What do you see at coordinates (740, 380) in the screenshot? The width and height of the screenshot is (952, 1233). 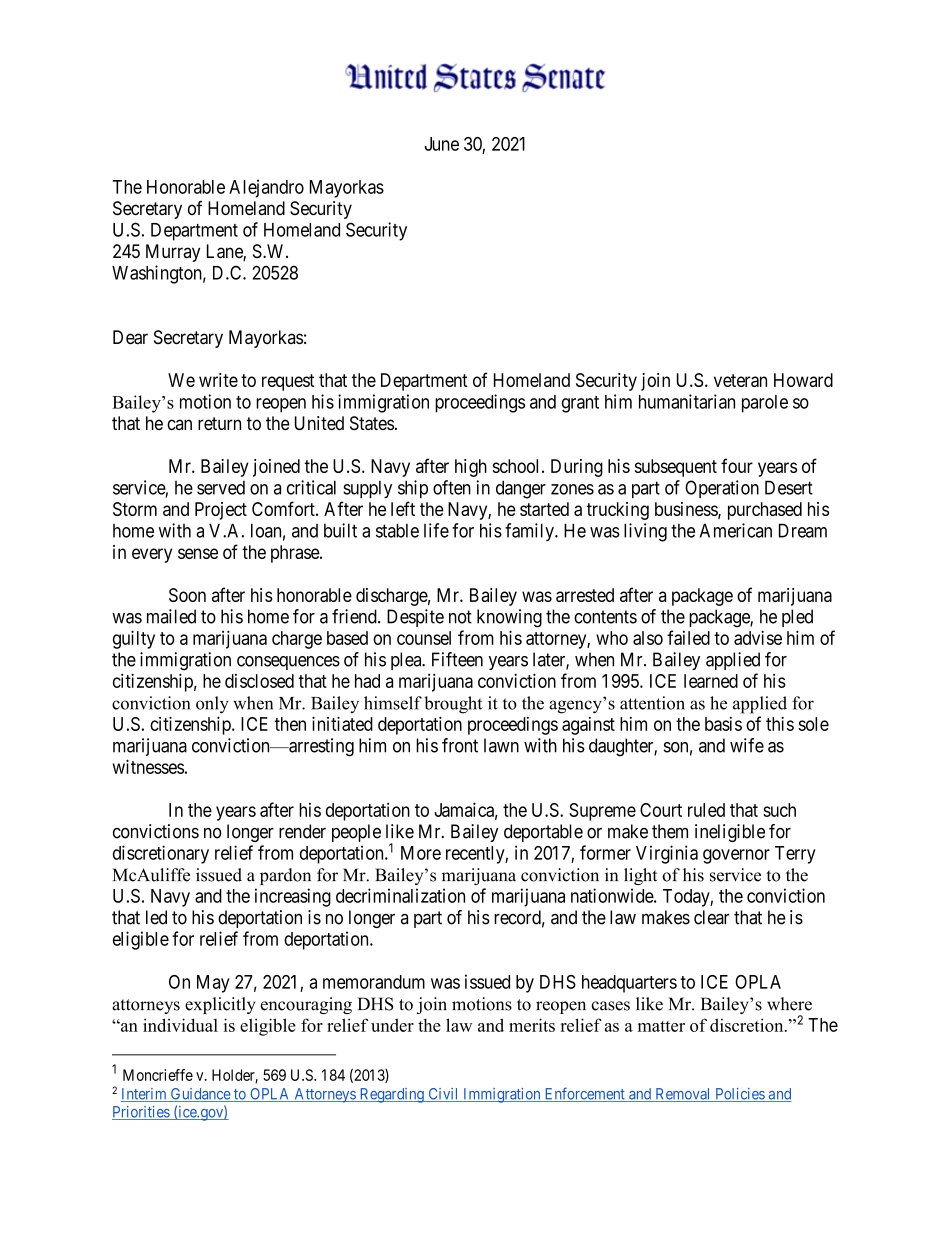 I see `veteran` at bounding box center [740, 380].
